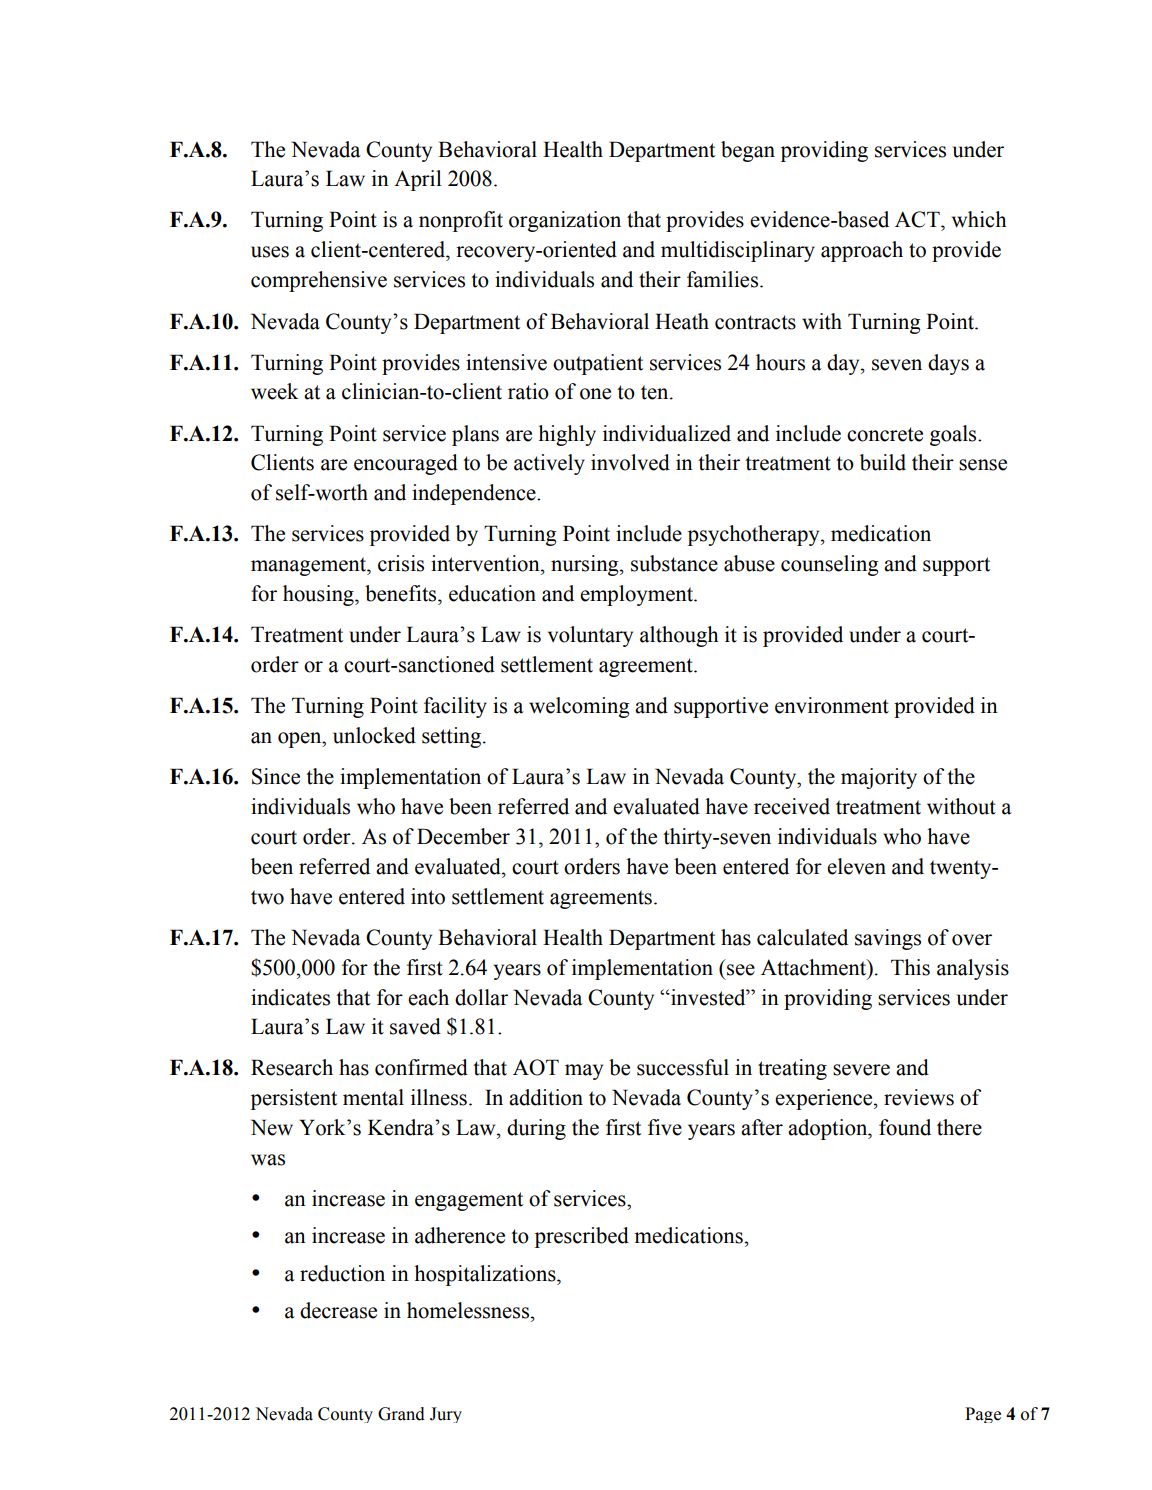  Describe the element at coordinates (883, 462) in the screenshot. I see `build` at that location.
